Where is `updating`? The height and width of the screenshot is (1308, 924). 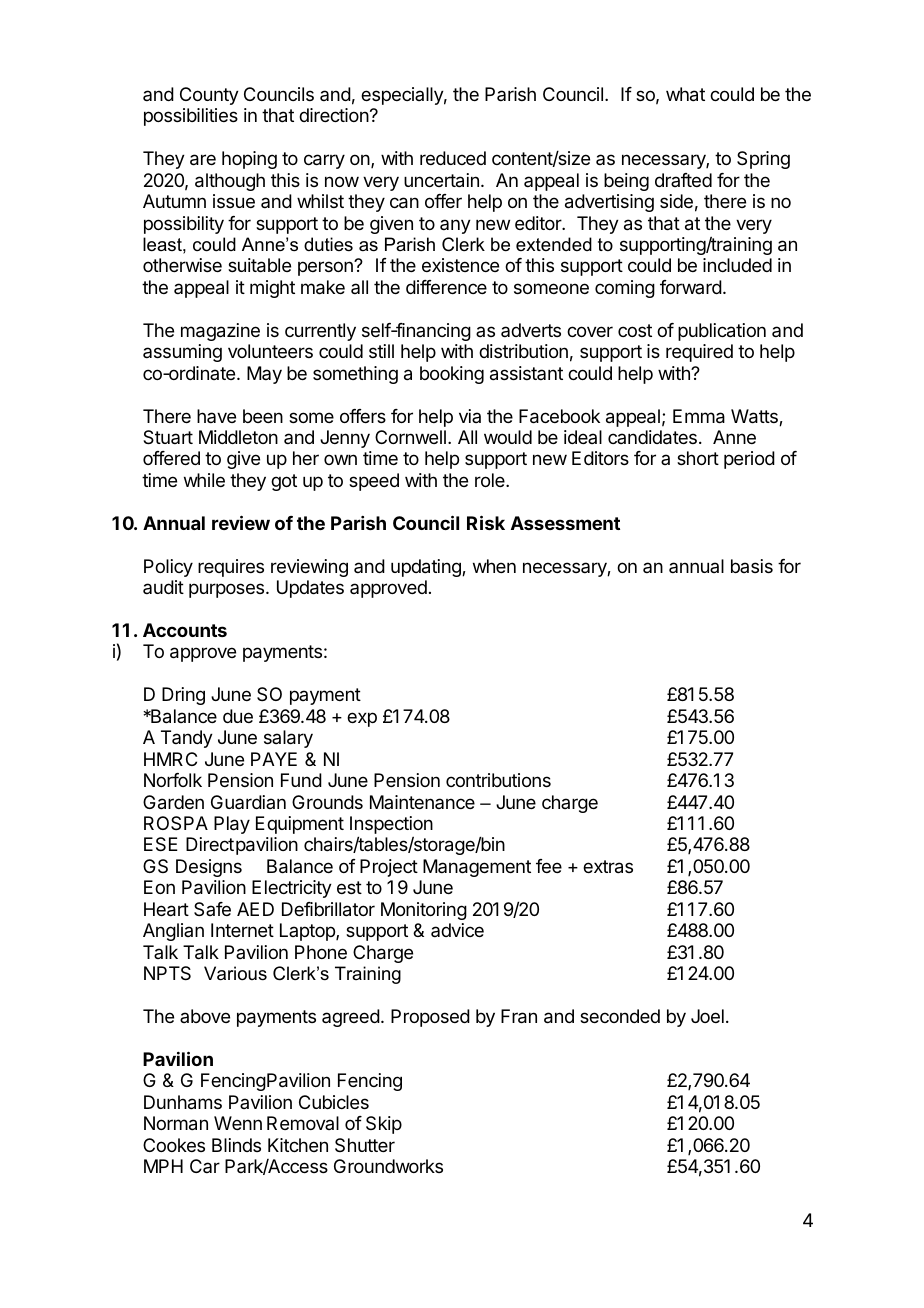
updating is located at coordinates (427, 568).
